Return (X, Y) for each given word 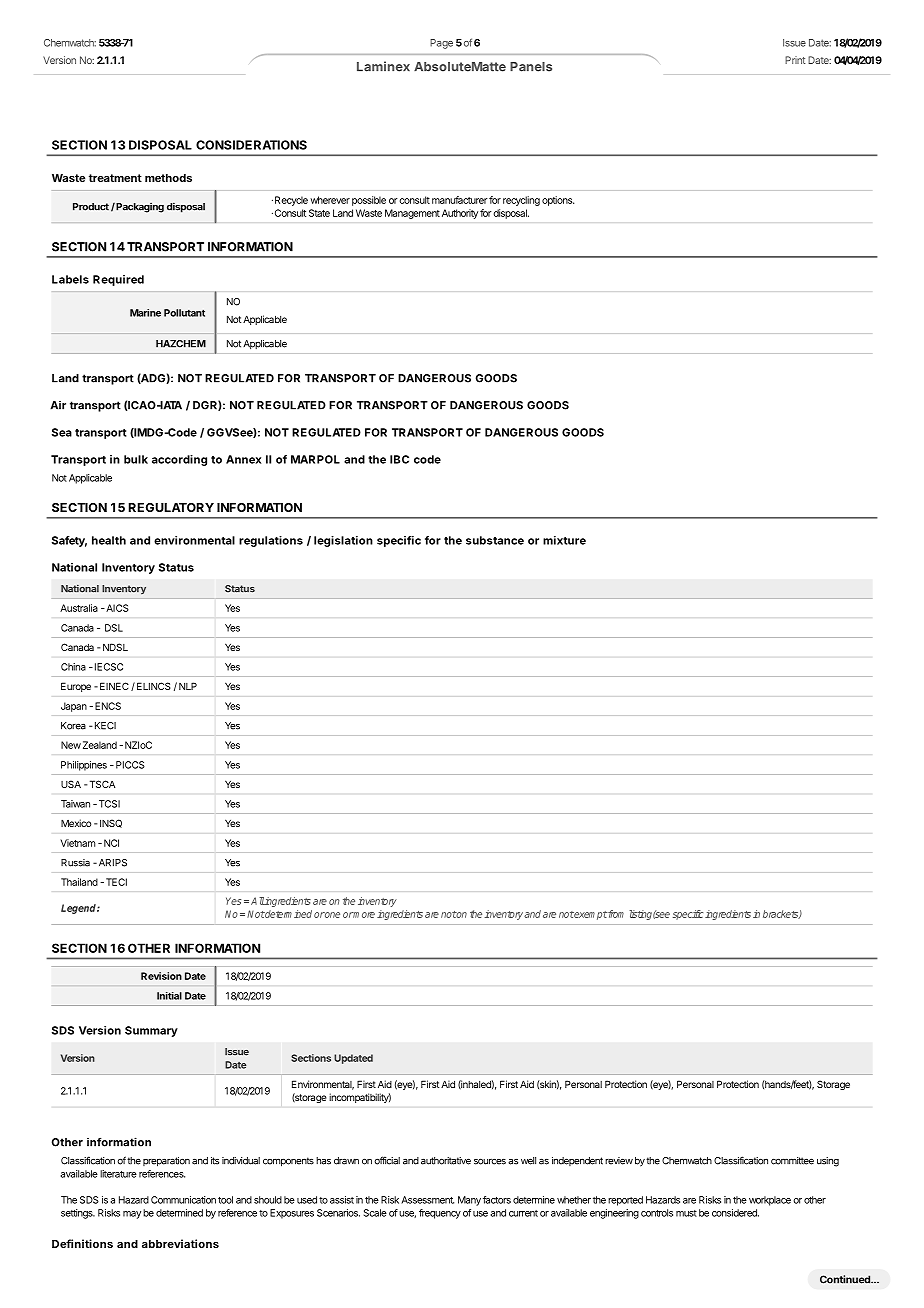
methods (168, 178)
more (363, 915)
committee (792, 1161)
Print (795, 60)
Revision (161, 976)
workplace (770, 1201)
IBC (399, 459)
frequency (440, 1214)
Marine (145, 313)
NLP (188, 686)
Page (441, 44)
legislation (343, 541)
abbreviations (180, 1243)
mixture (564, 540)
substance (495, 540)
